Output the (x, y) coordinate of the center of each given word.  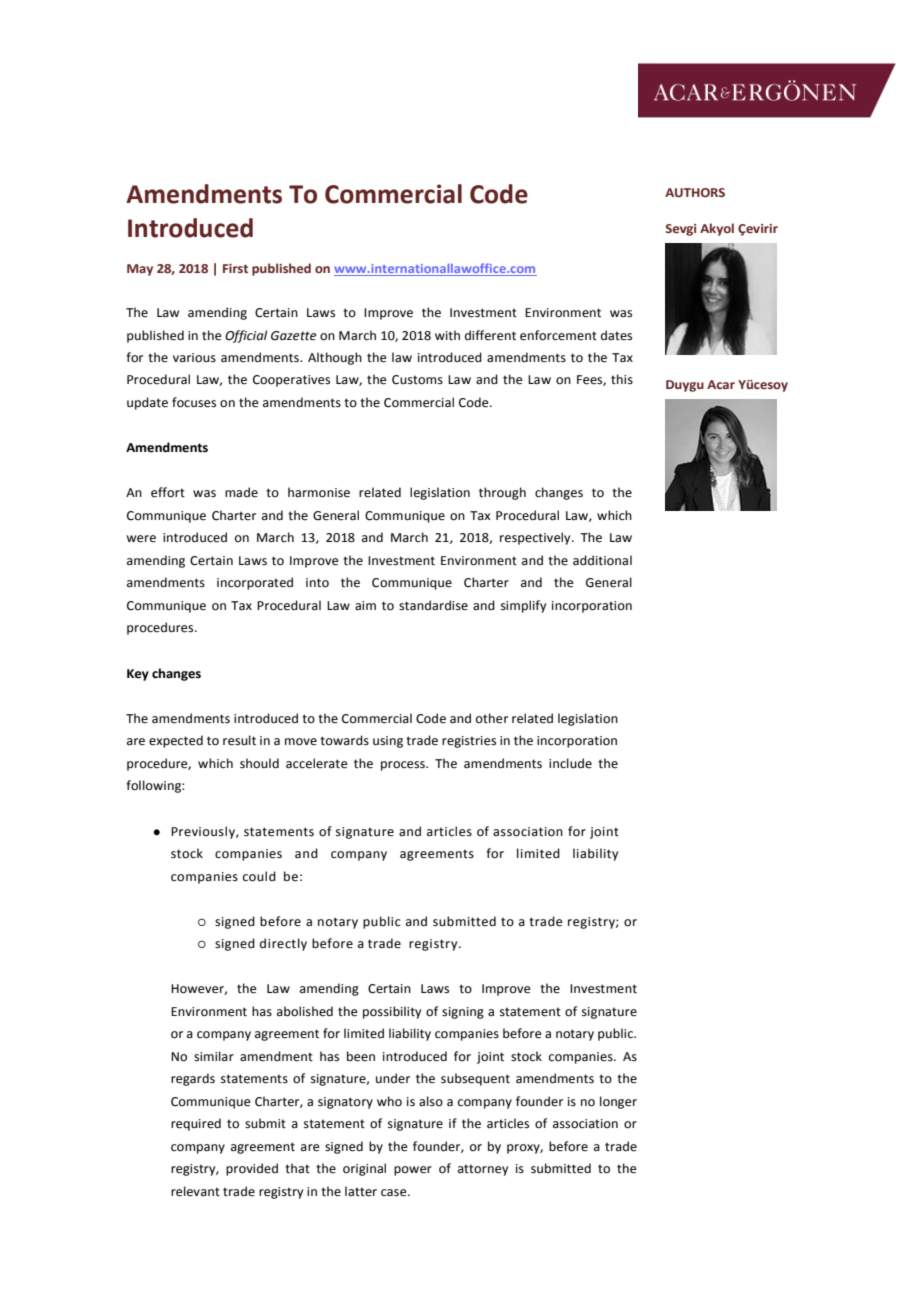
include (570, 763)
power (413, 1171)
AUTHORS (695, 192)
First (235, 268)
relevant (195, 1191)
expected (176, 741)
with (447, 335)
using (388, 742)
